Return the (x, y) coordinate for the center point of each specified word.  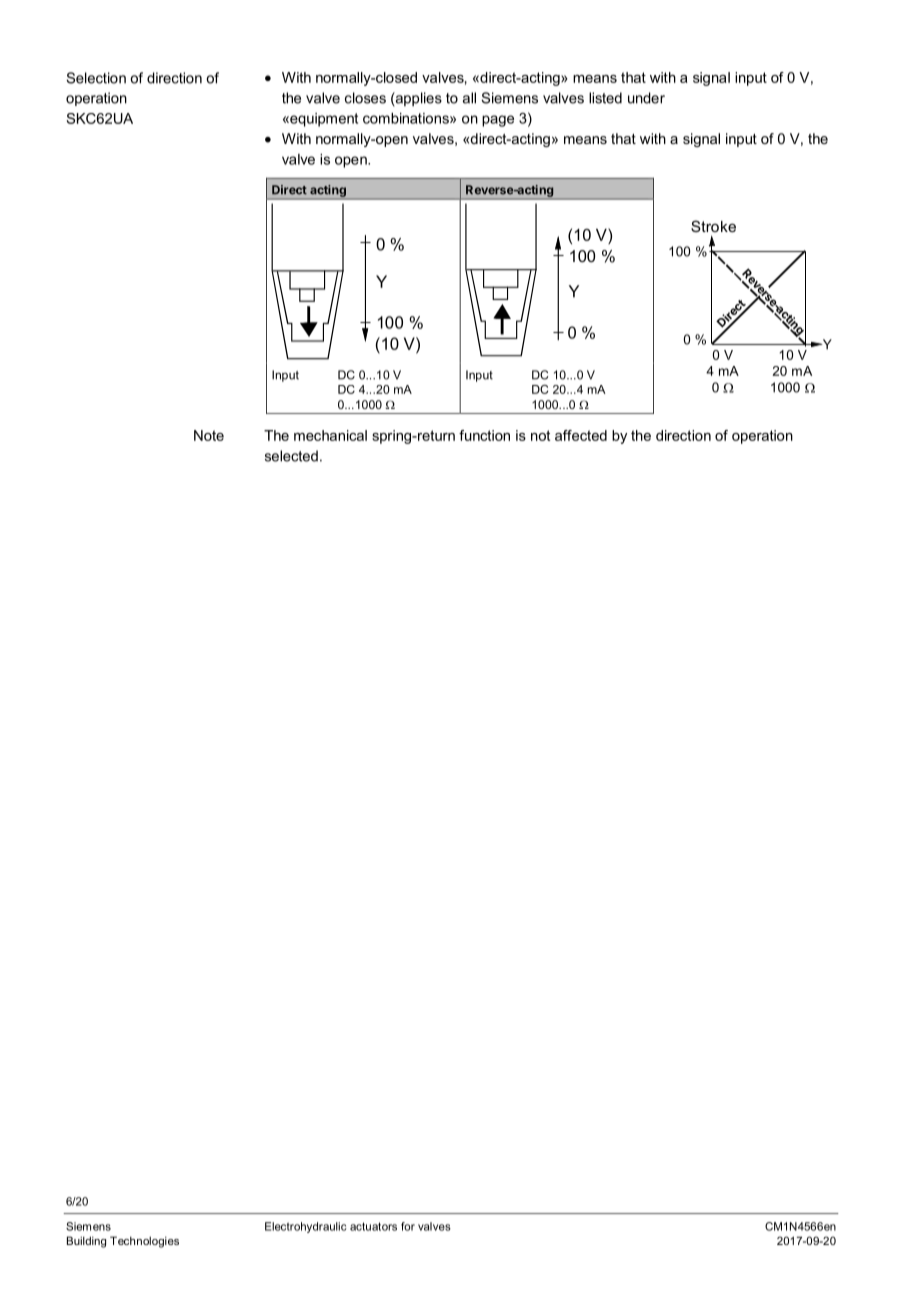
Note (209, 435)
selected (291, 456)
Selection (96, 78)
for (408, 1226)
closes (365, 98)
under (646, 98)
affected (581, 435)
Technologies (144, 1242)
